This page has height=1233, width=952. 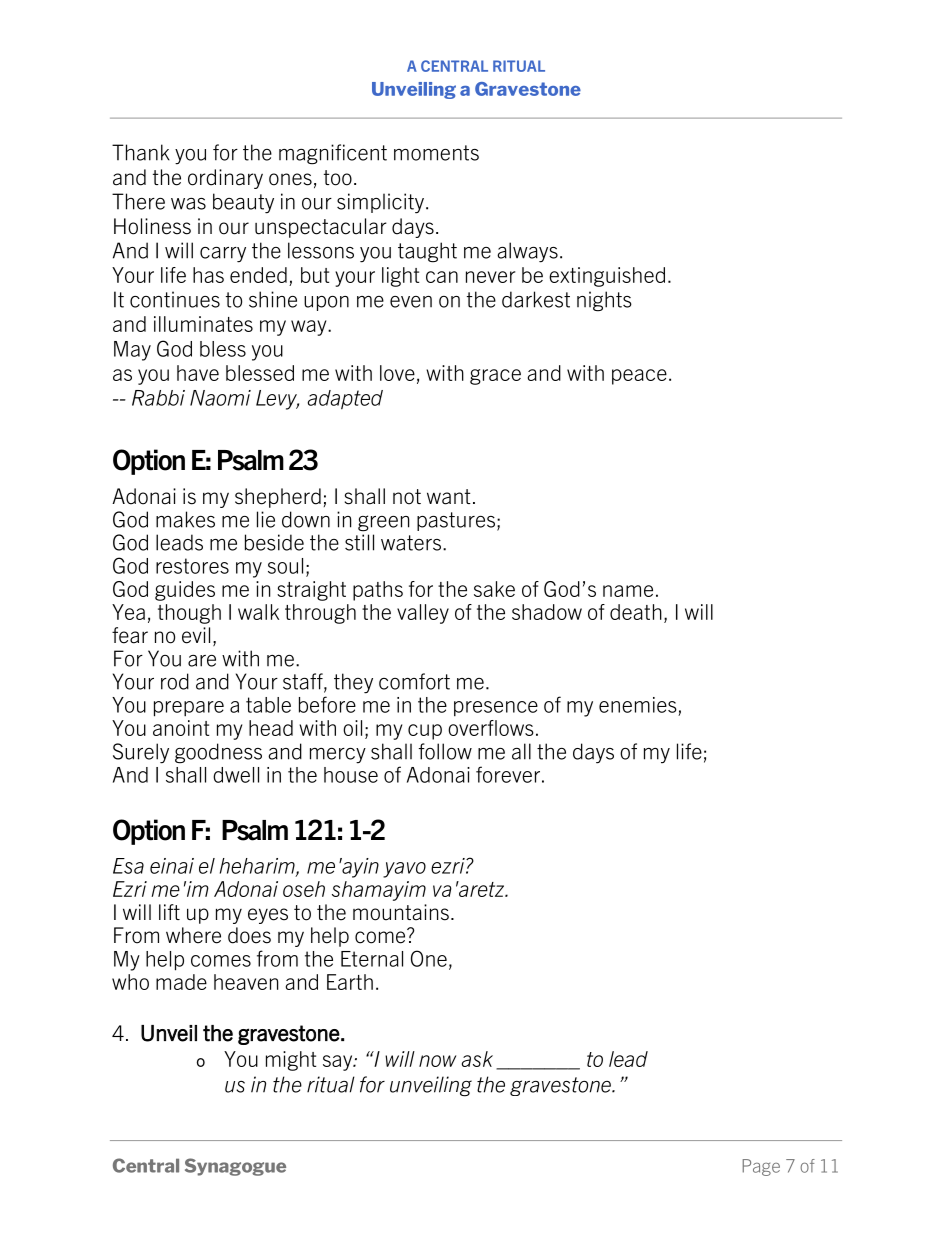 What do you see at coordinates (235, 1167) in the page?
I see `Synagogue` at bounding box center [235, 1167].
